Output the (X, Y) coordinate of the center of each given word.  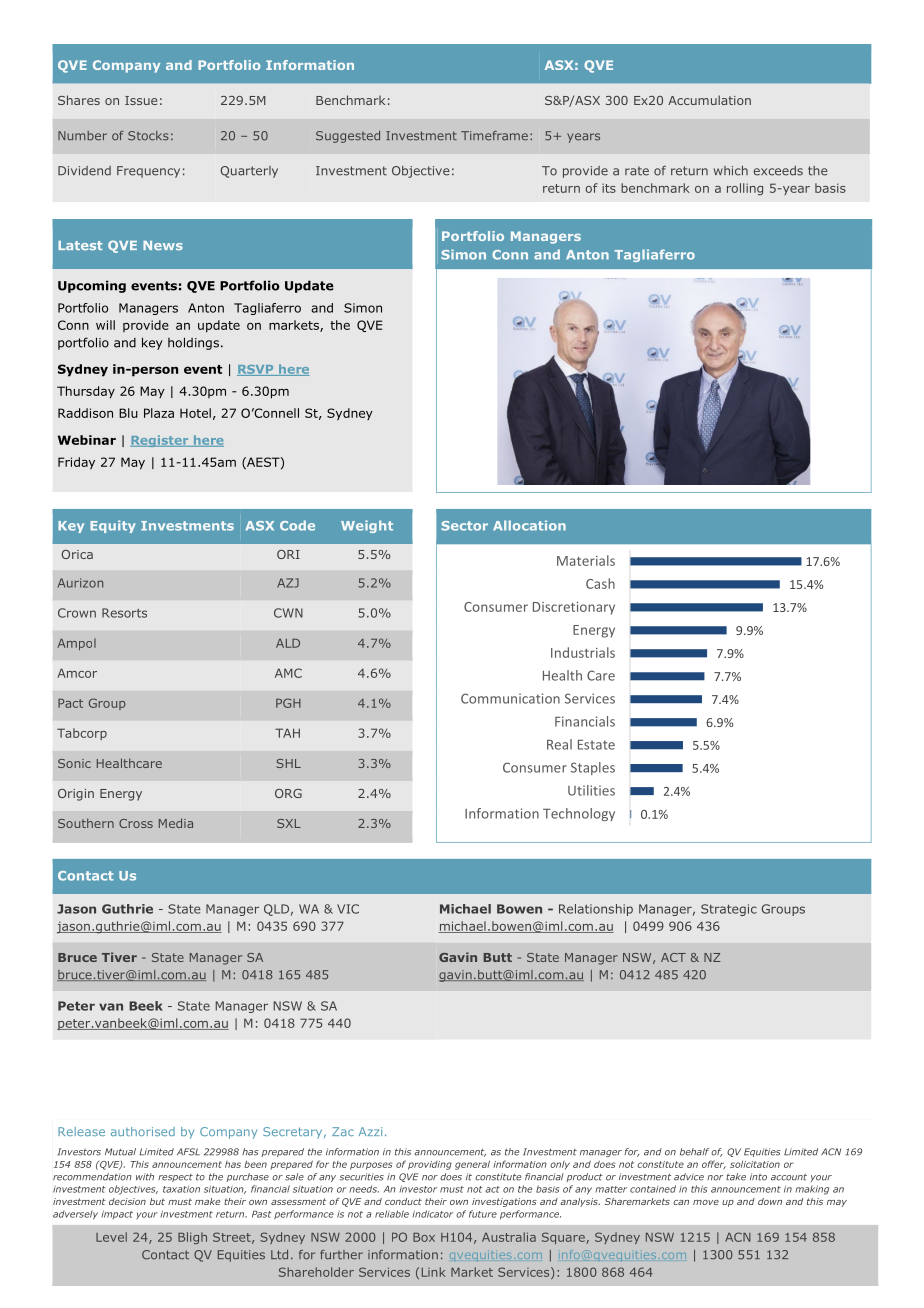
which (731, 171)
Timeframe (494, 136)
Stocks (148, 136)
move (706, 1202)
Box (424, 1237)
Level (111, 1237)
